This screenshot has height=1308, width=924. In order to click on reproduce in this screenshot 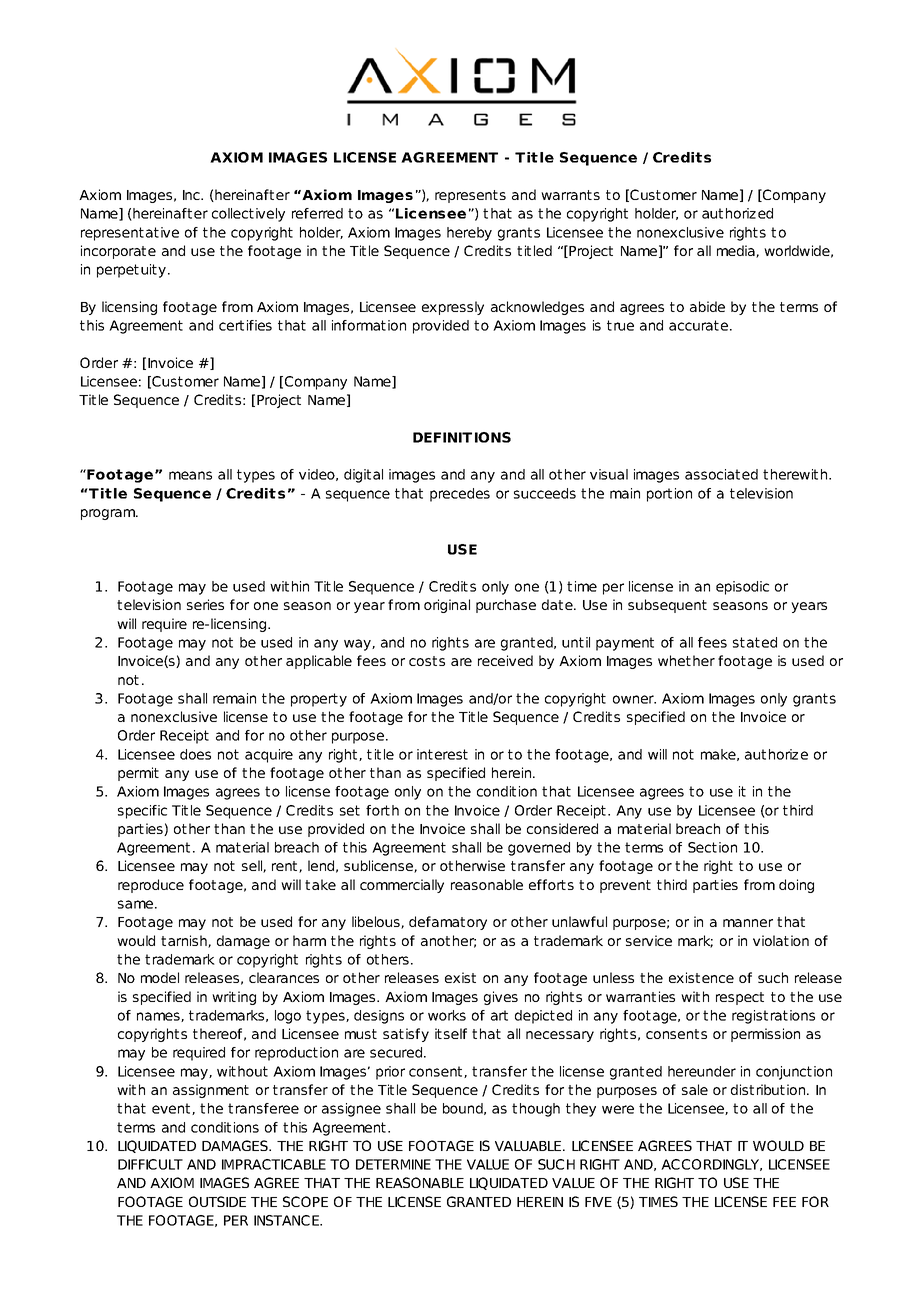, I will do `click(151, 886)`.
